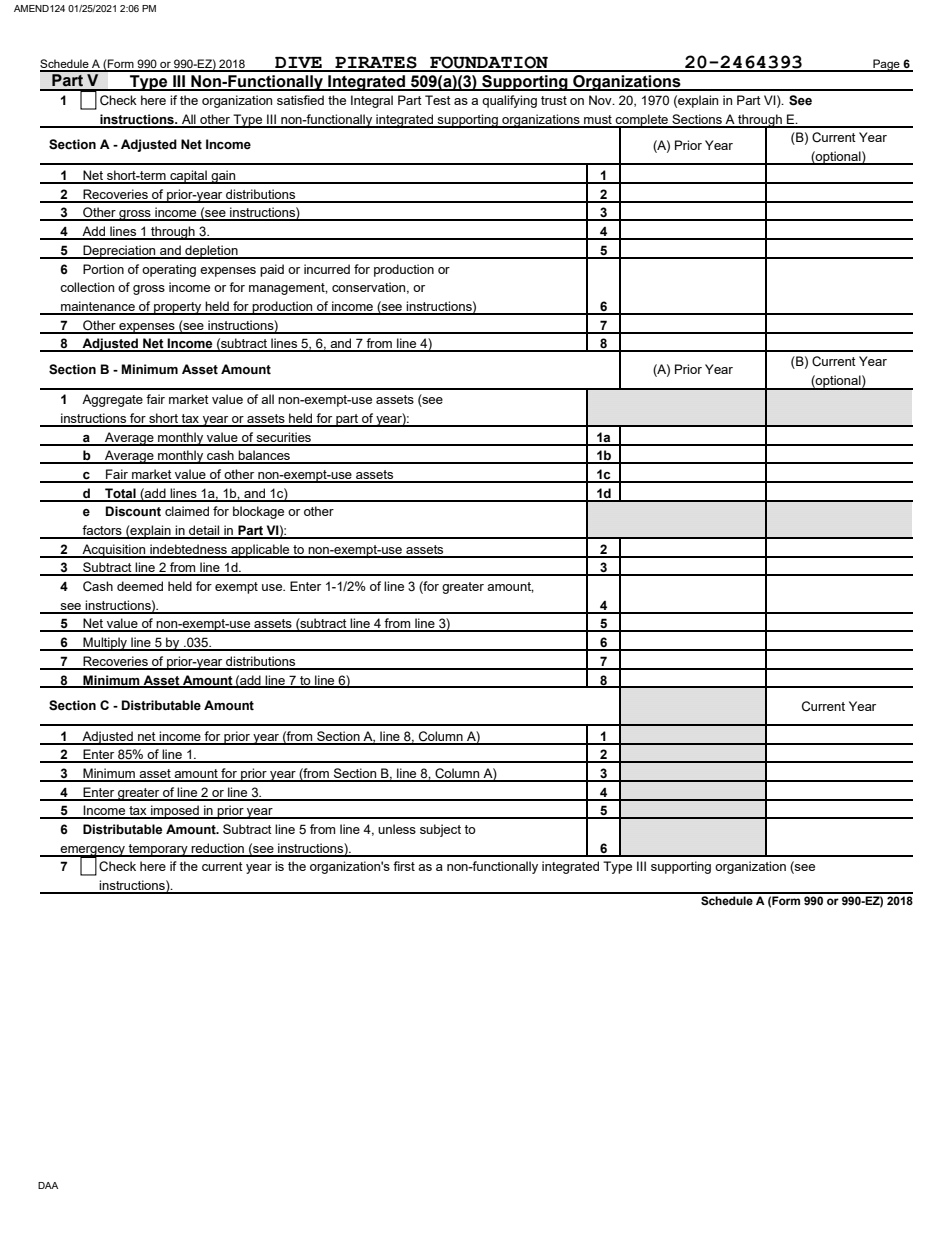 The height and width of the screenshot is (1233, 952). What do you see at coordinates (105, 644) in the screenshot?
I see `Multiply` at bounding box center [105, 644].
